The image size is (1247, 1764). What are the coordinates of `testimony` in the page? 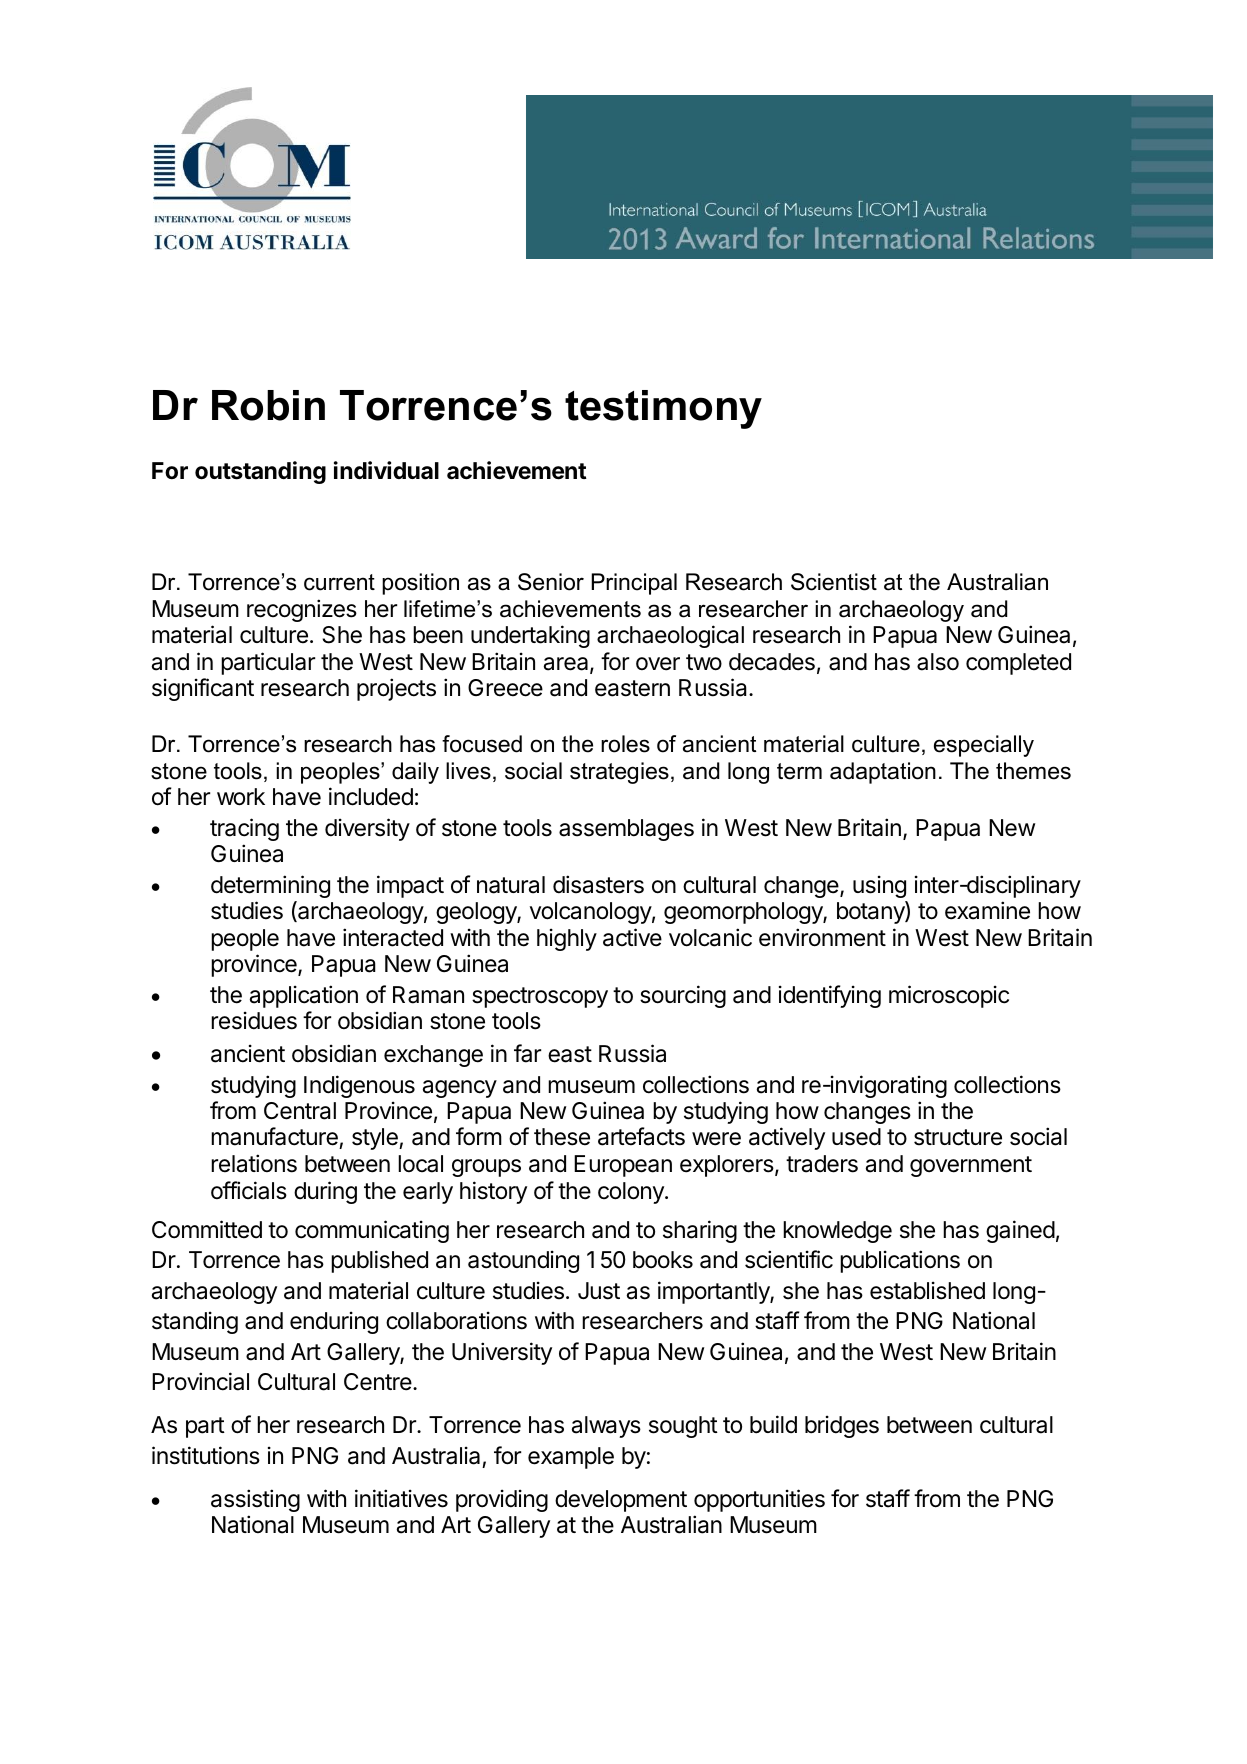 It's located at (663, 409).
